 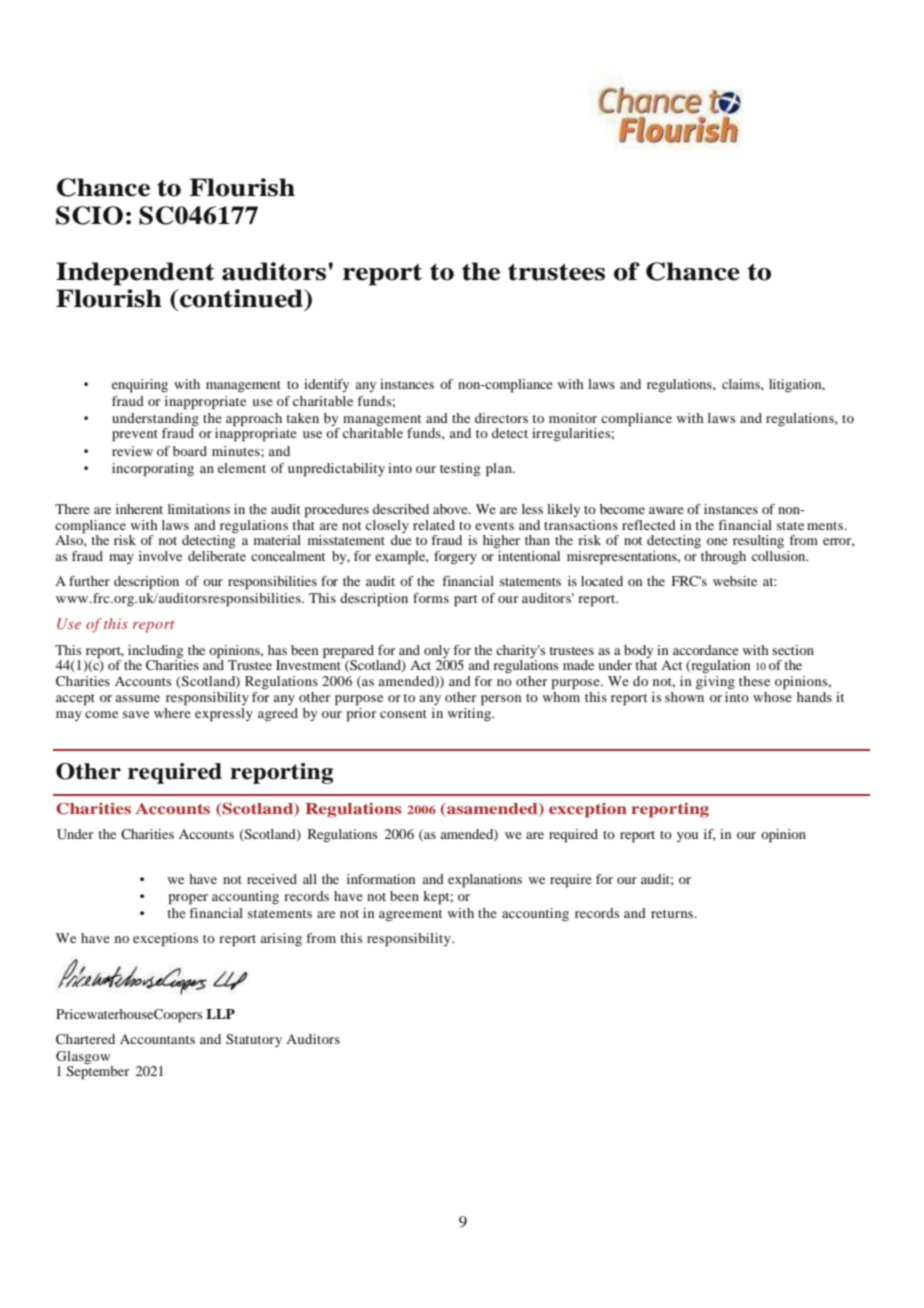 I want to click on forgery, so click(x=455, y=558).
